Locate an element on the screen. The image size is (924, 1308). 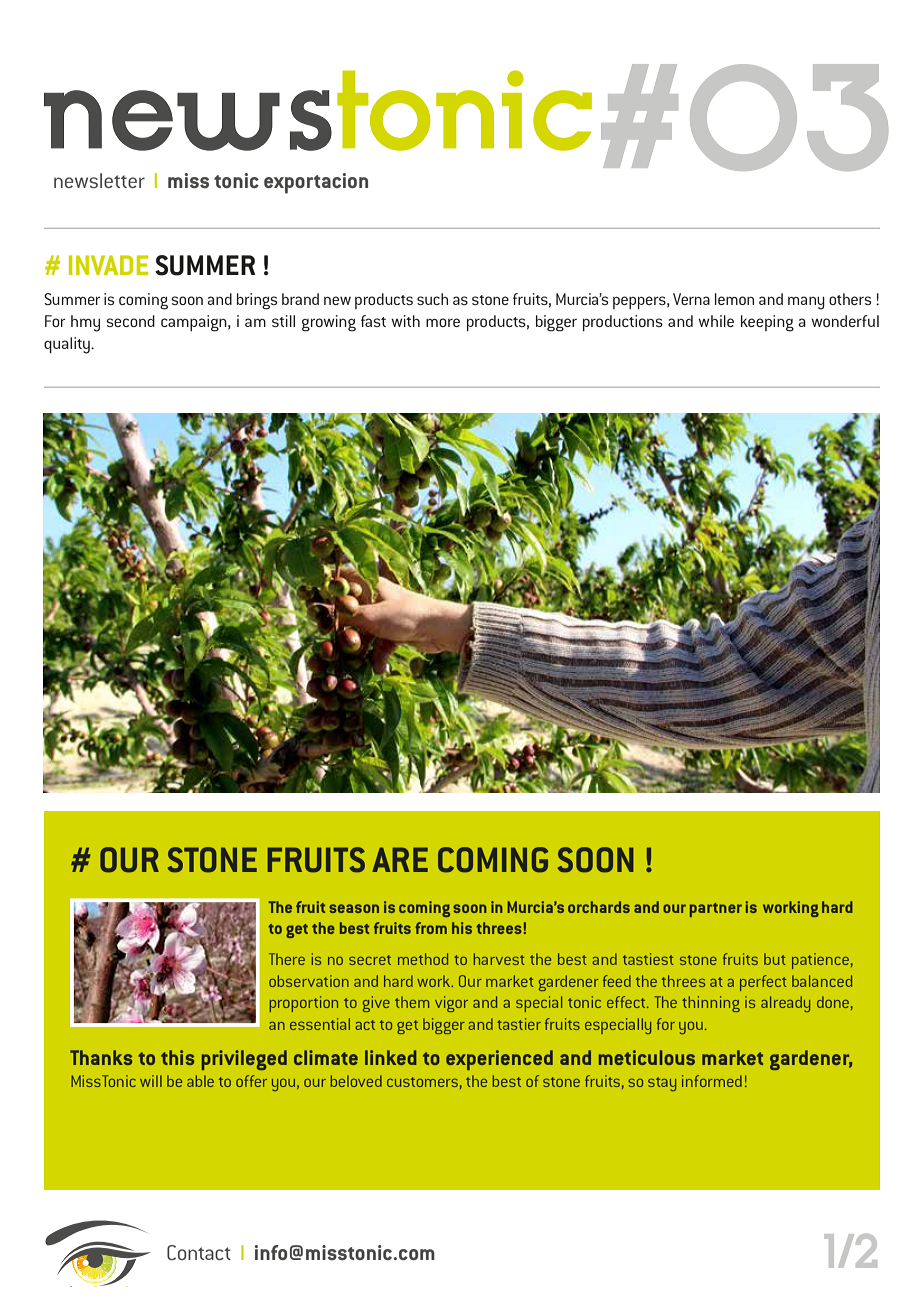
season is located at coordinates (354, 908).
